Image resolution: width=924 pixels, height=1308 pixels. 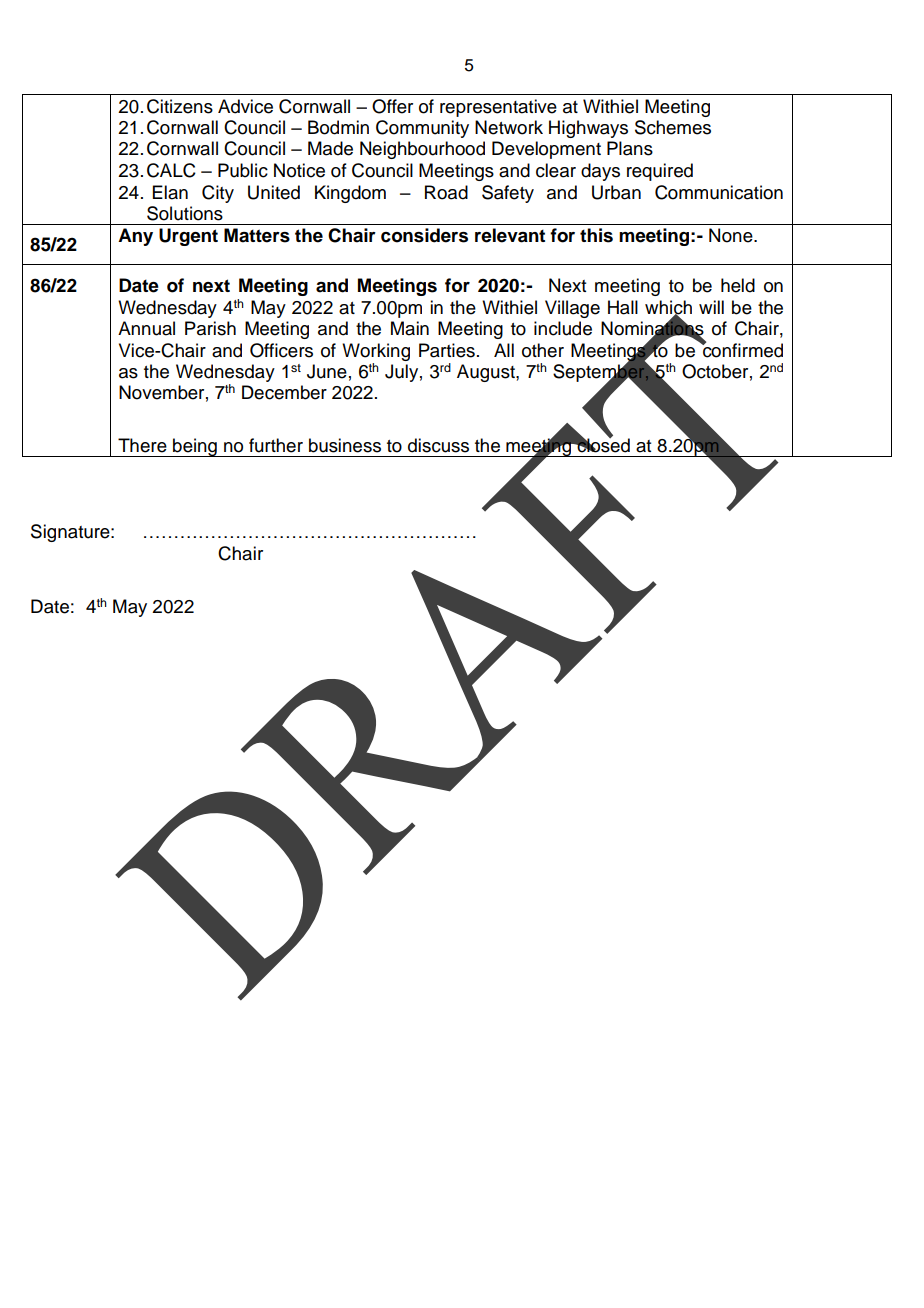 I want to click on held, so click(x=738, y=285).
